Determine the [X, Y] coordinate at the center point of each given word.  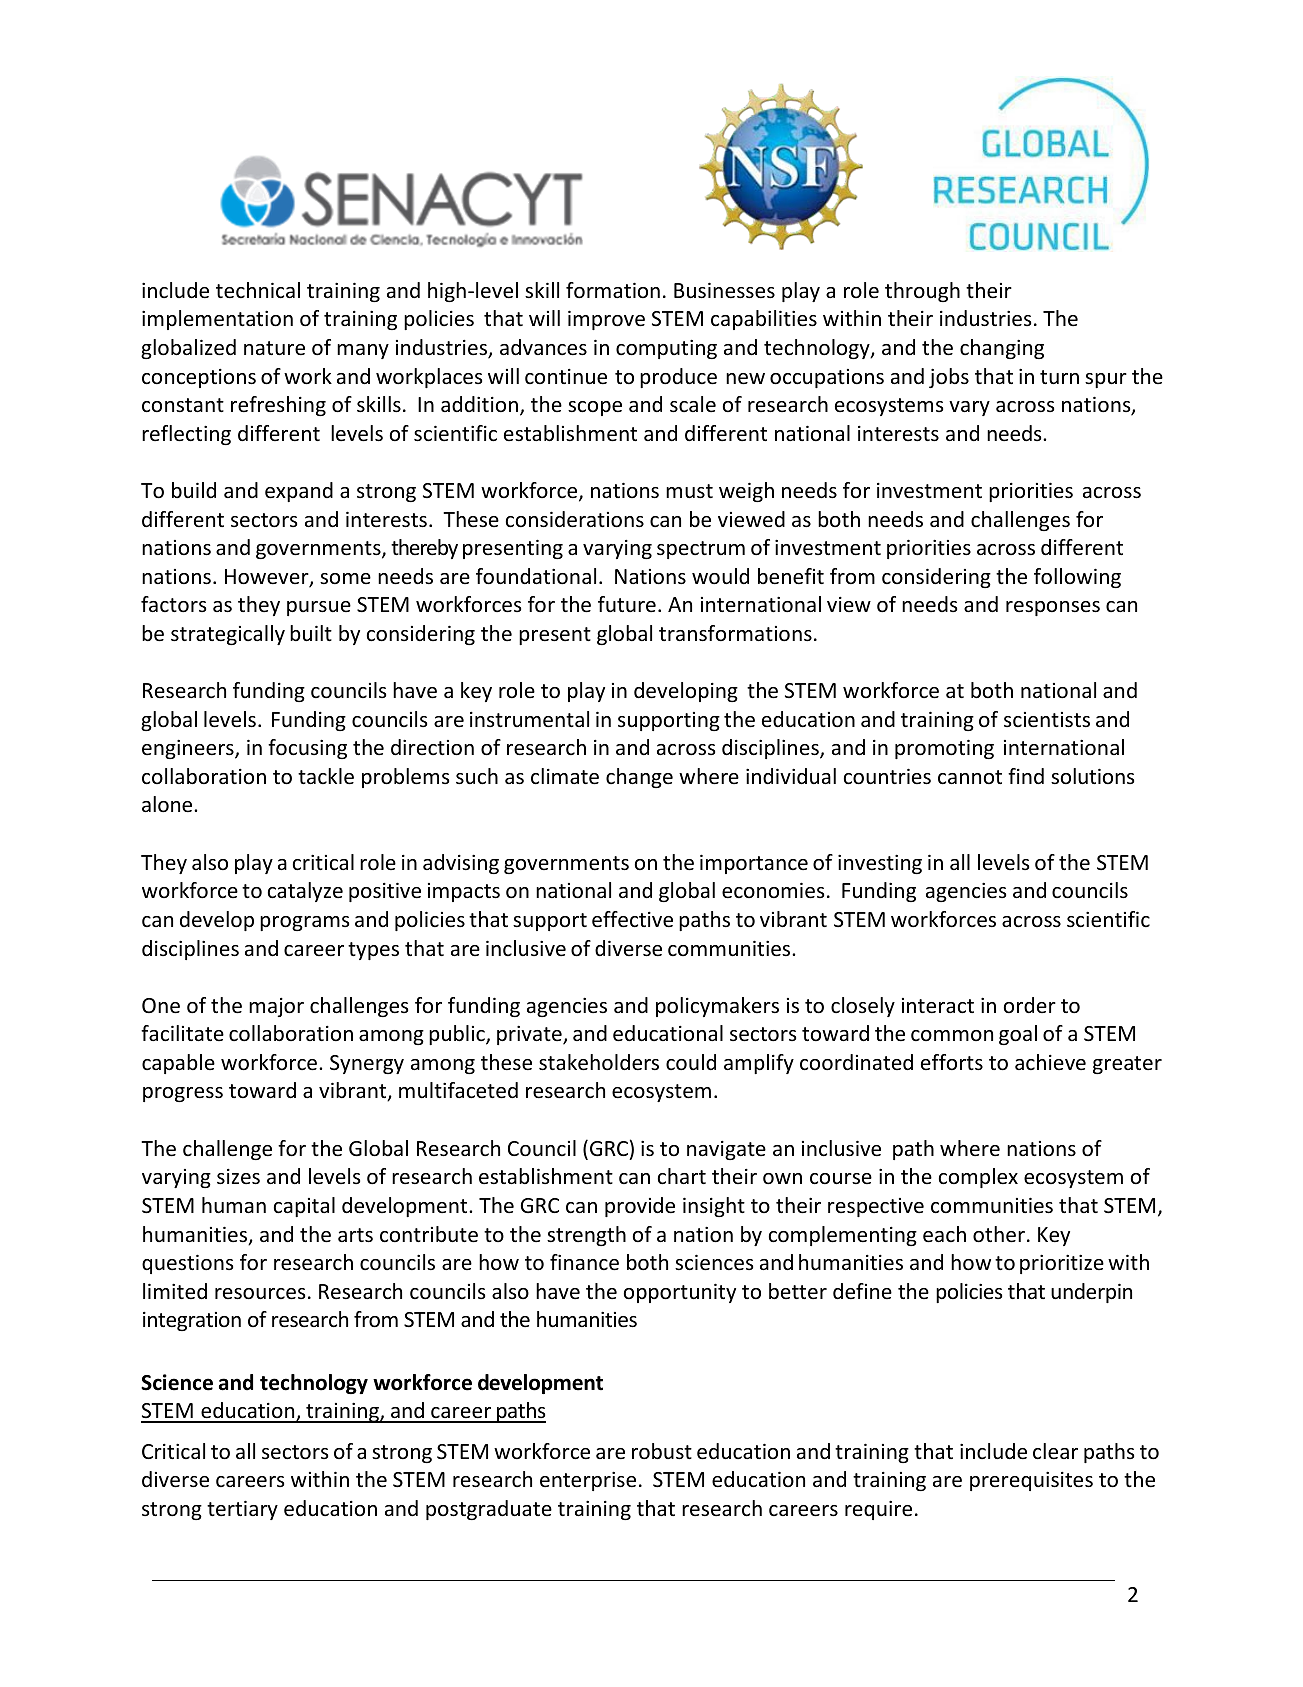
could [691, 1062]
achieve [1050, 1062]
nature [274, 348]
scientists [1047, 720]
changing [1002, 349]
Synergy [367, 1064]
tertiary [242, 1510]
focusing [307, 749]
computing [666, 349]
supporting [669, 721]
